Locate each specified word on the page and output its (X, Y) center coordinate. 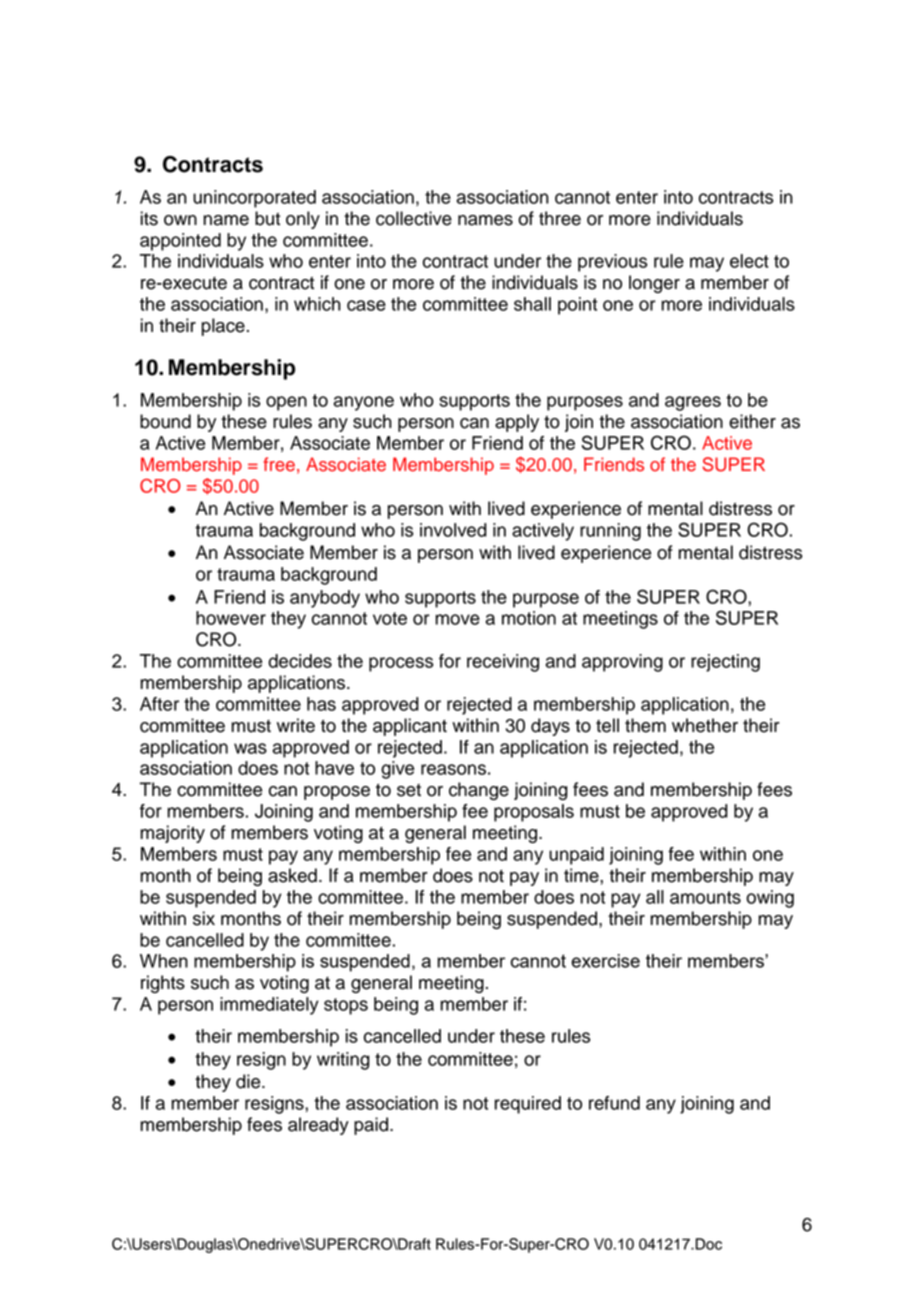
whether (705, 725)
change (479, 791)
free (279, 464)
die (249, 1081)
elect (749, 261)
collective (414, 218)
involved (453, 530)
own (180, 220)
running (610, 532)
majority (172, 834)
